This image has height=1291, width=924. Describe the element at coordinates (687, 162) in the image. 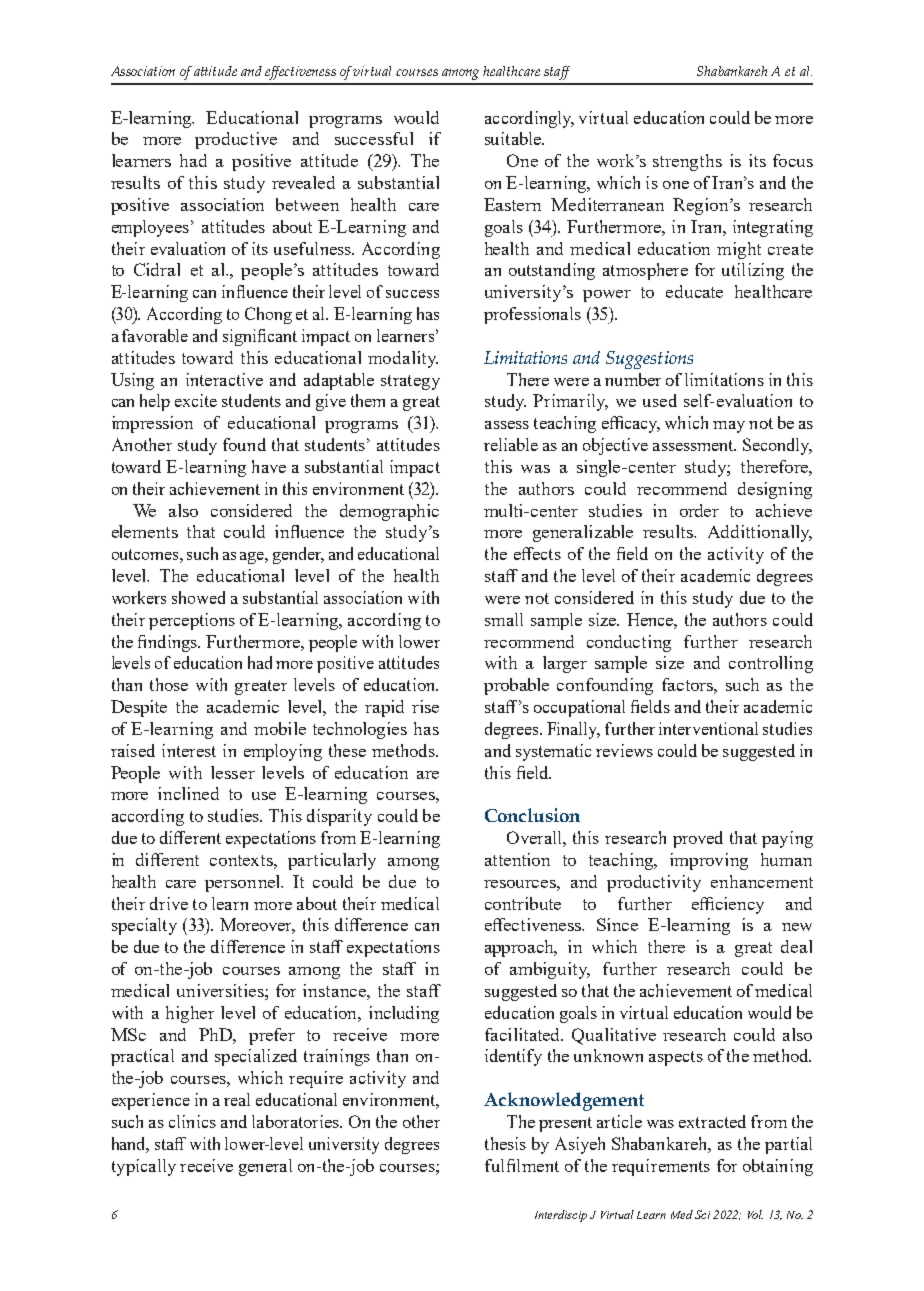

I see `strengths` at that location.
